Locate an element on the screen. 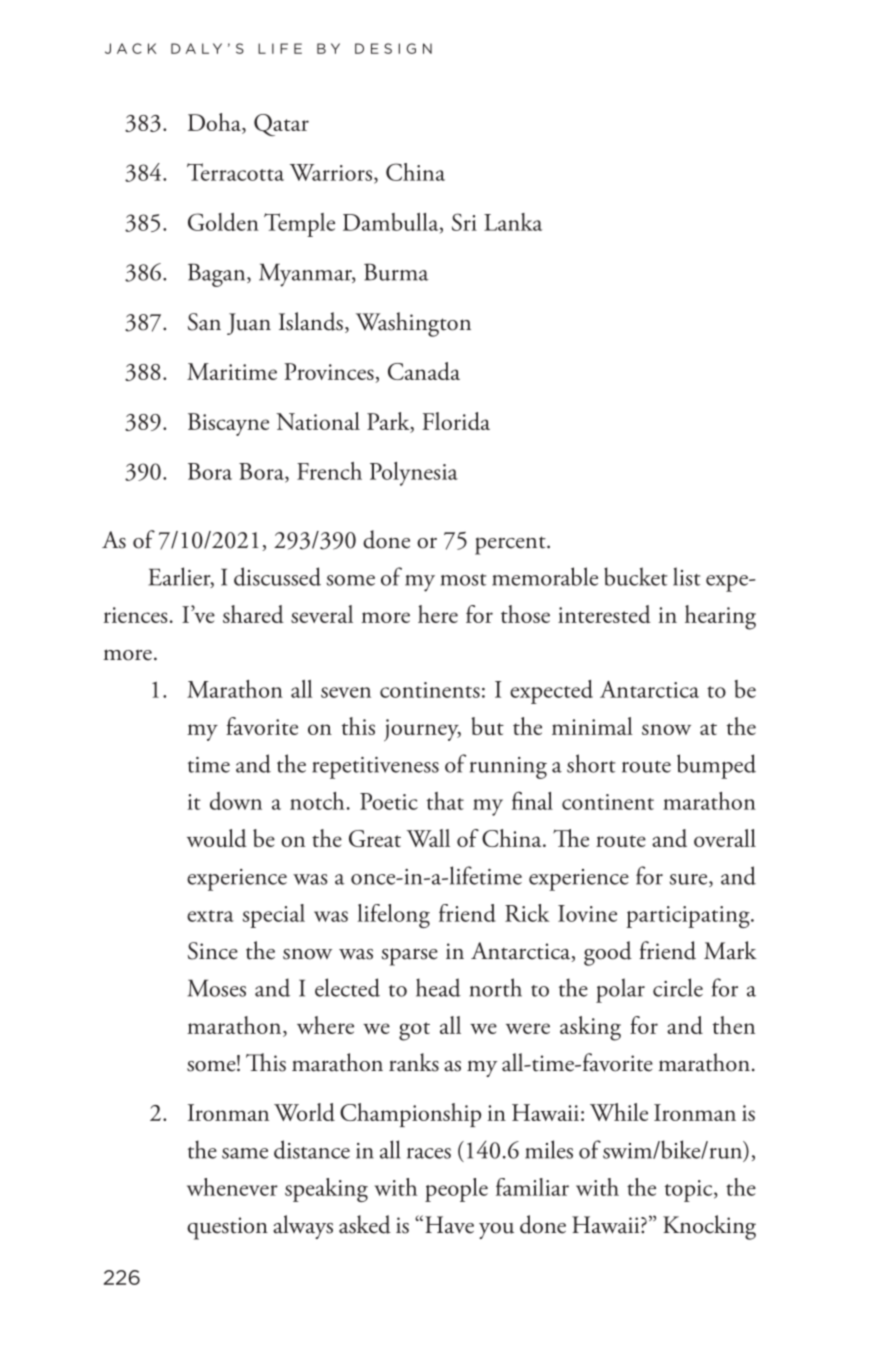 The image size is (896, 1345). Biscayne is located at coordinates (228, 424).
